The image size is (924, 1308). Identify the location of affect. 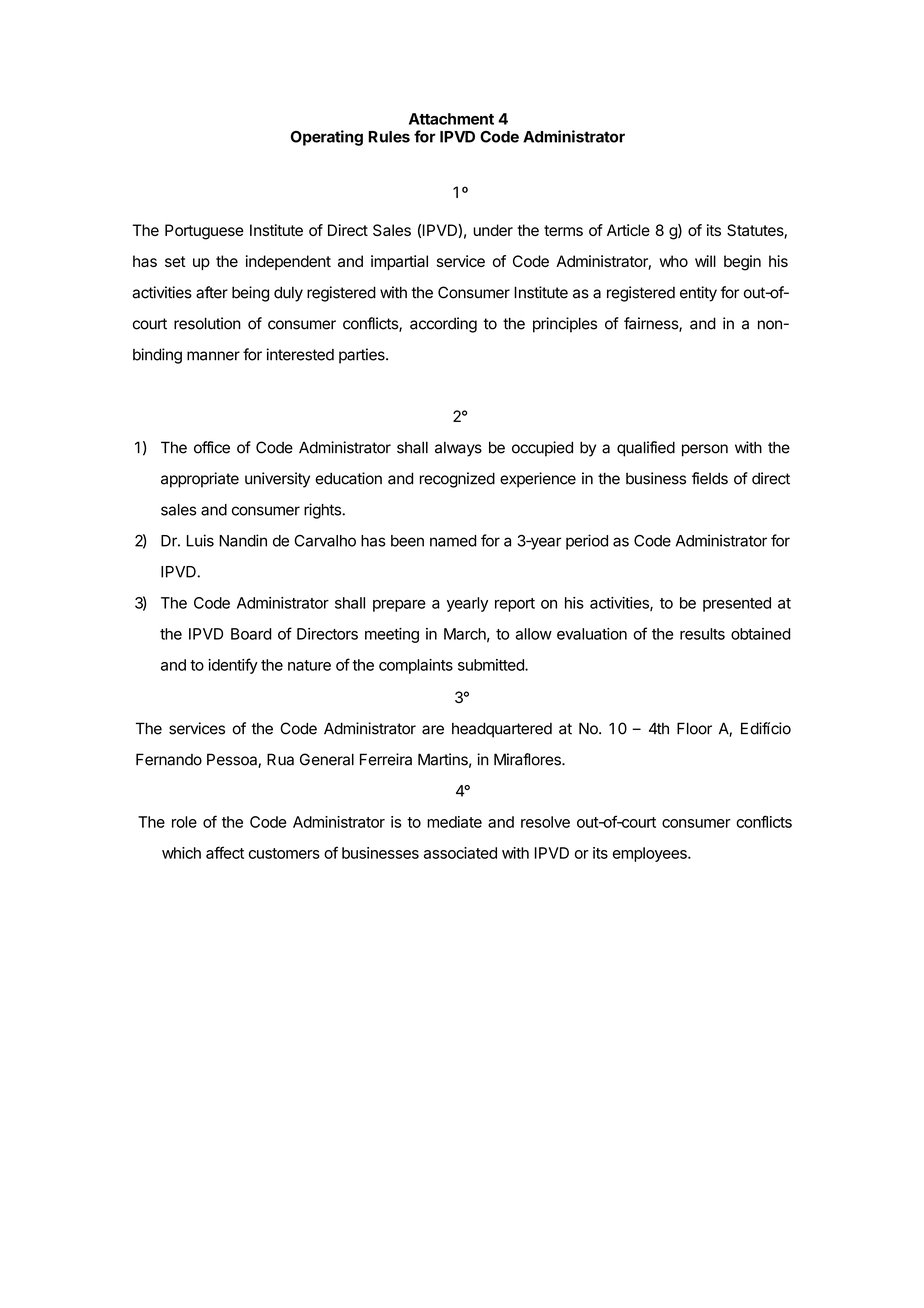
(225, 852).
